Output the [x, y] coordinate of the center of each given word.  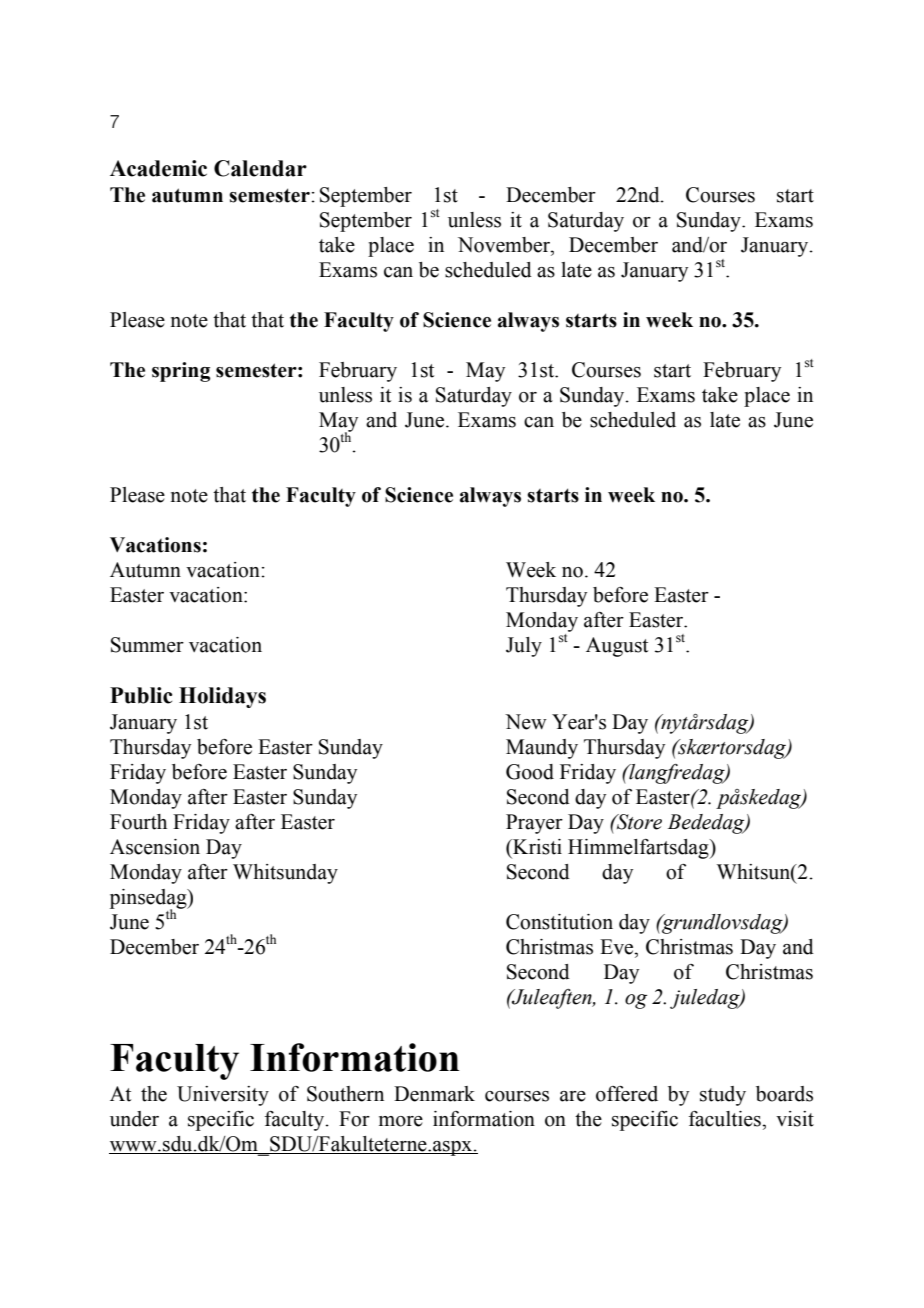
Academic [158, 168]
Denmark [434, 1094]
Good [530, 772]
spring [181, 372]
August [617, 647]
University [223, 1096]
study [723, 1096]
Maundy [542, 749]
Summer [147, 645]
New [526, 722]
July [524, 647]
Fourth [138, 822]
